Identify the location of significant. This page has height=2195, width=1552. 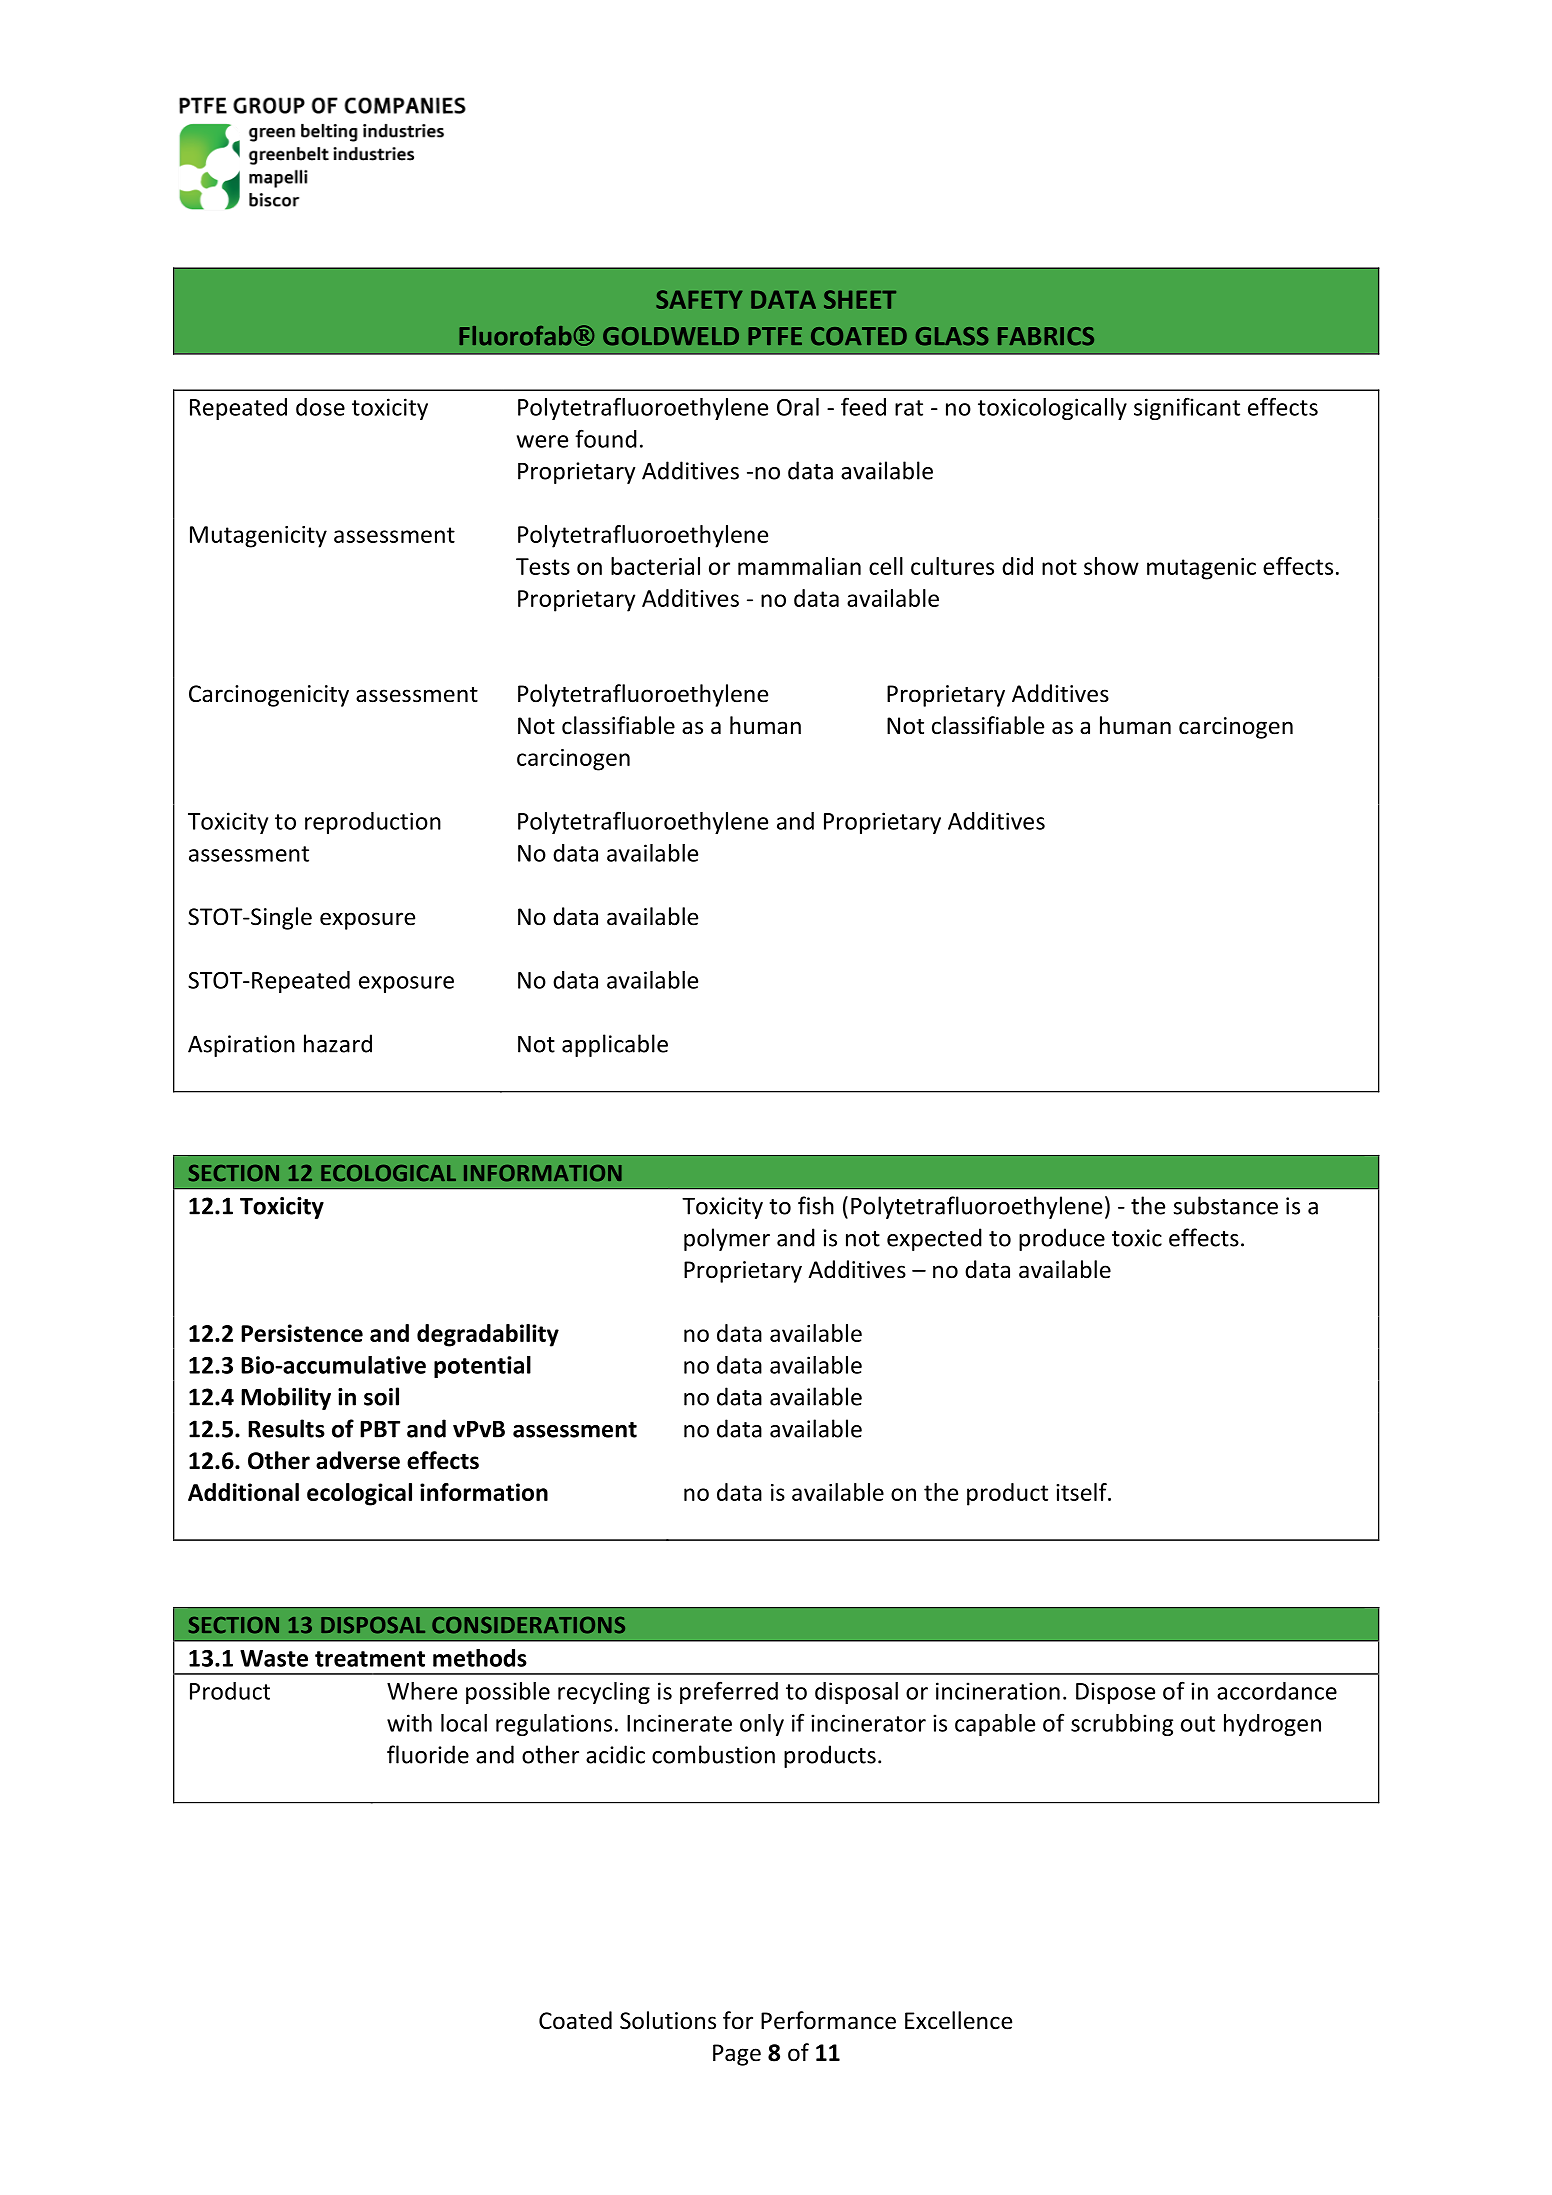
(1187, 408).
